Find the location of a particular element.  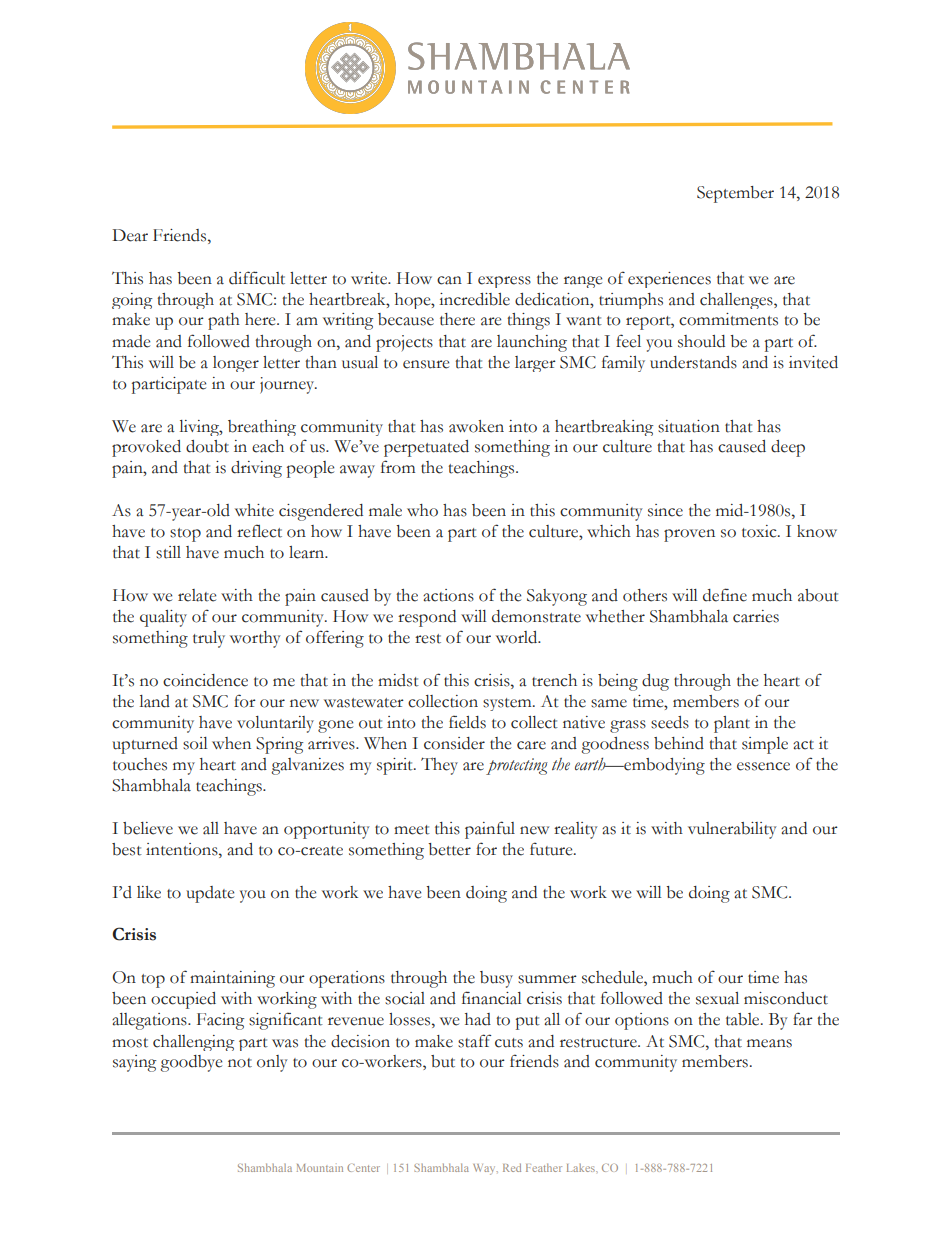

better is located at coordinates (449, 849).
